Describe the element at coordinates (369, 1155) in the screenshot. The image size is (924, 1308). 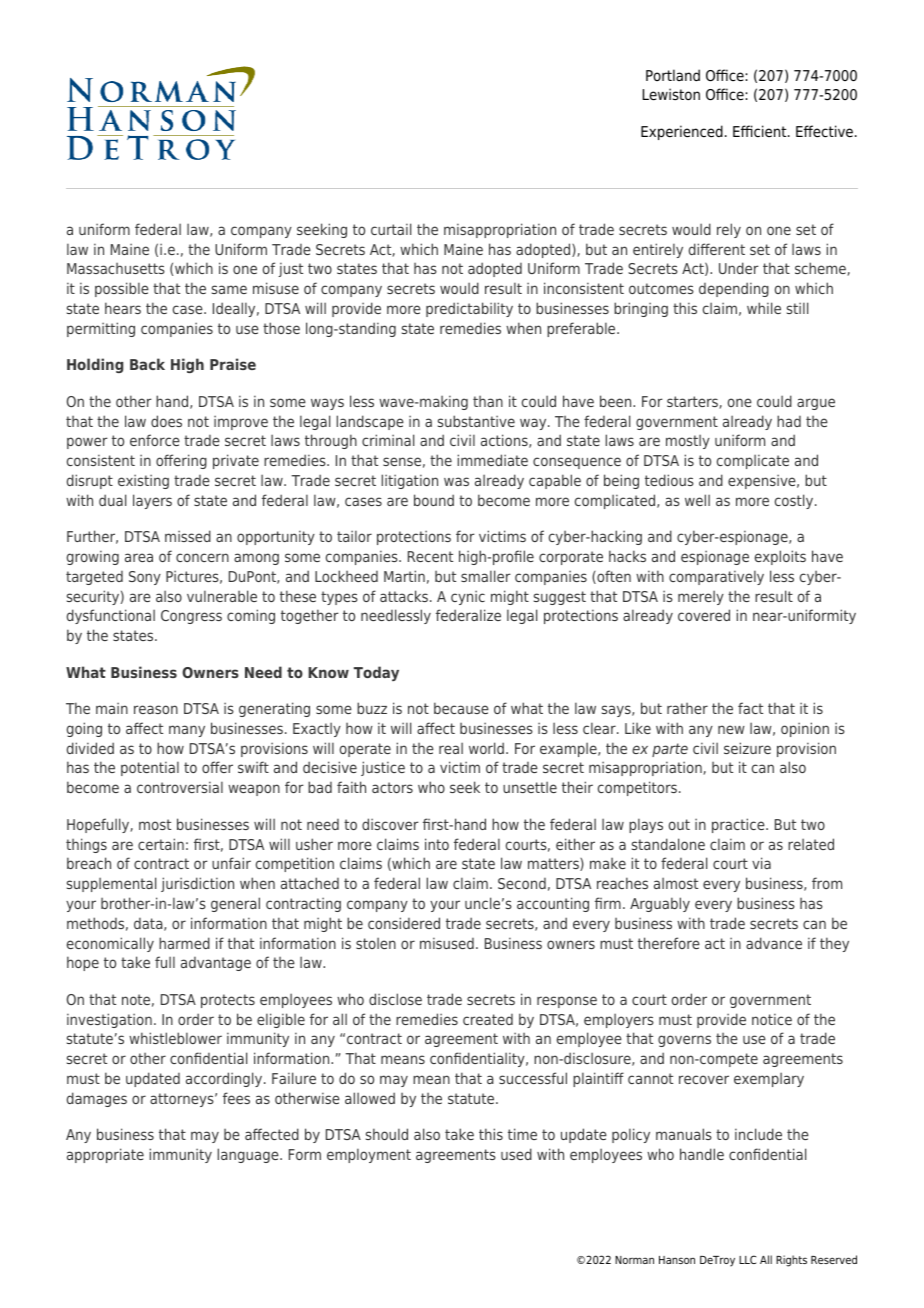
I see `employment` at that location.
